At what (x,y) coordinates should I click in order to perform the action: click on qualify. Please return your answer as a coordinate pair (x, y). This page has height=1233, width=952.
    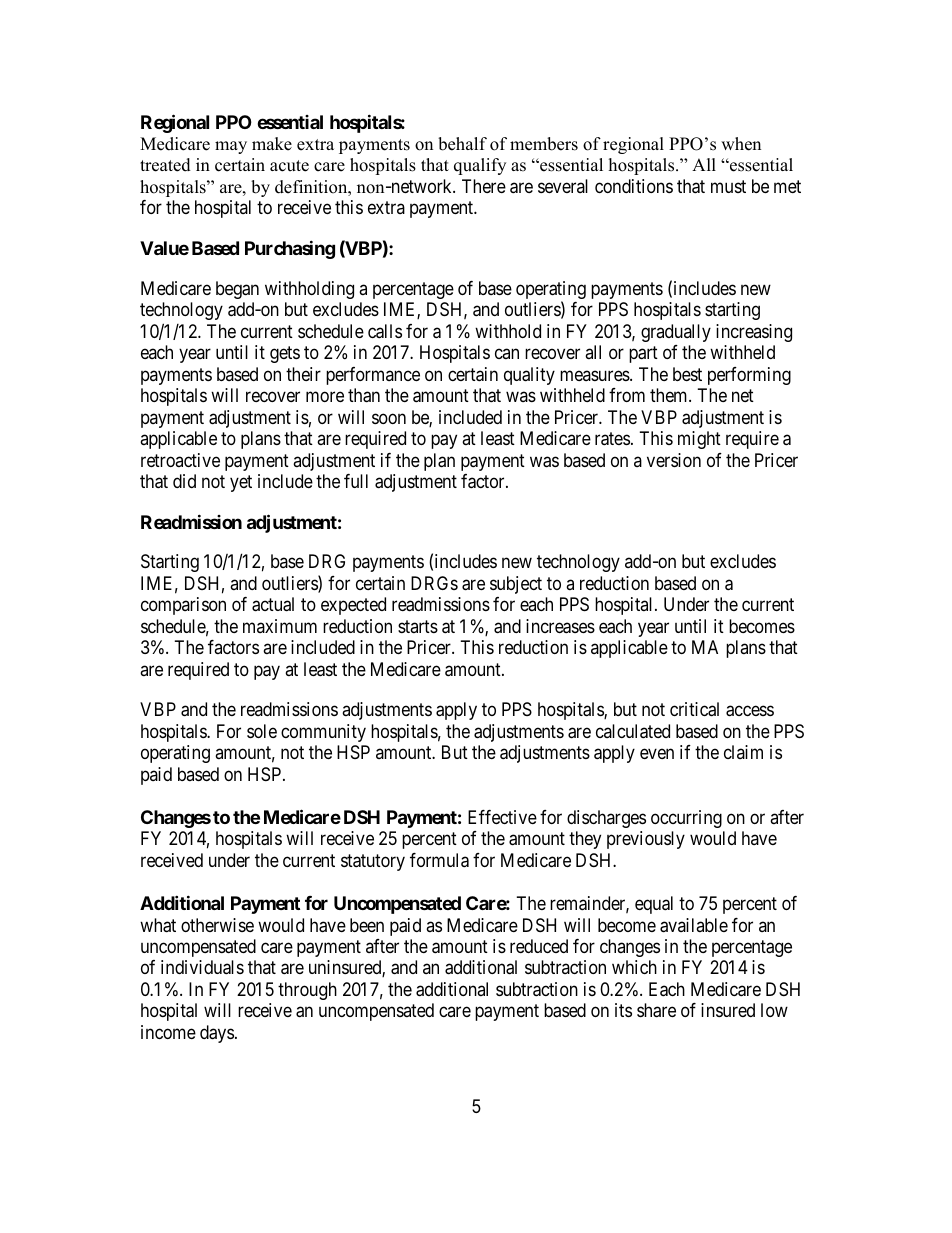
    Looking at the image, I should click on (480, 166).
